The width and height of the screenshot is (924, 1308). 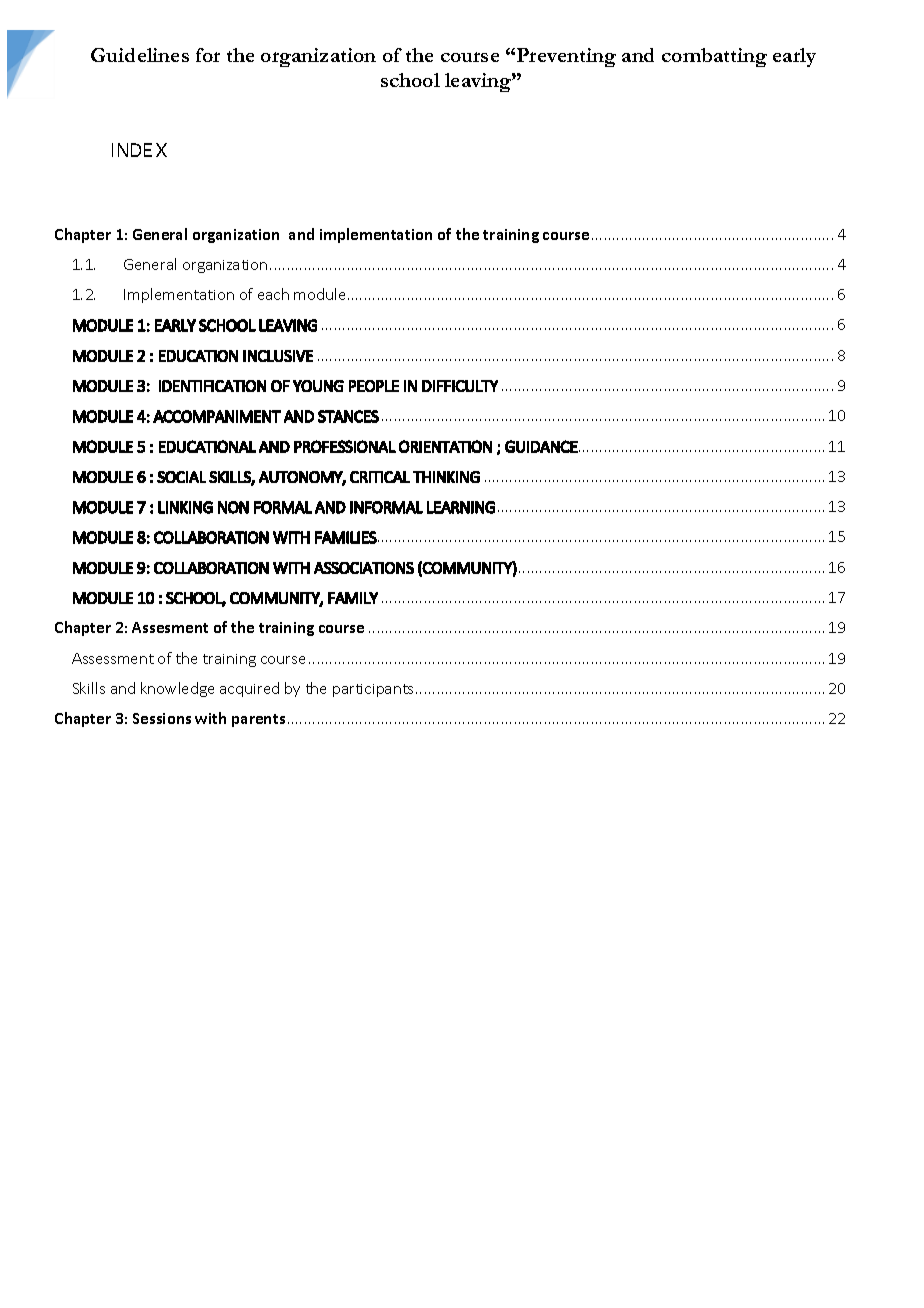 I want to click on DIFFICULTY, so click(x=460, y=386).
